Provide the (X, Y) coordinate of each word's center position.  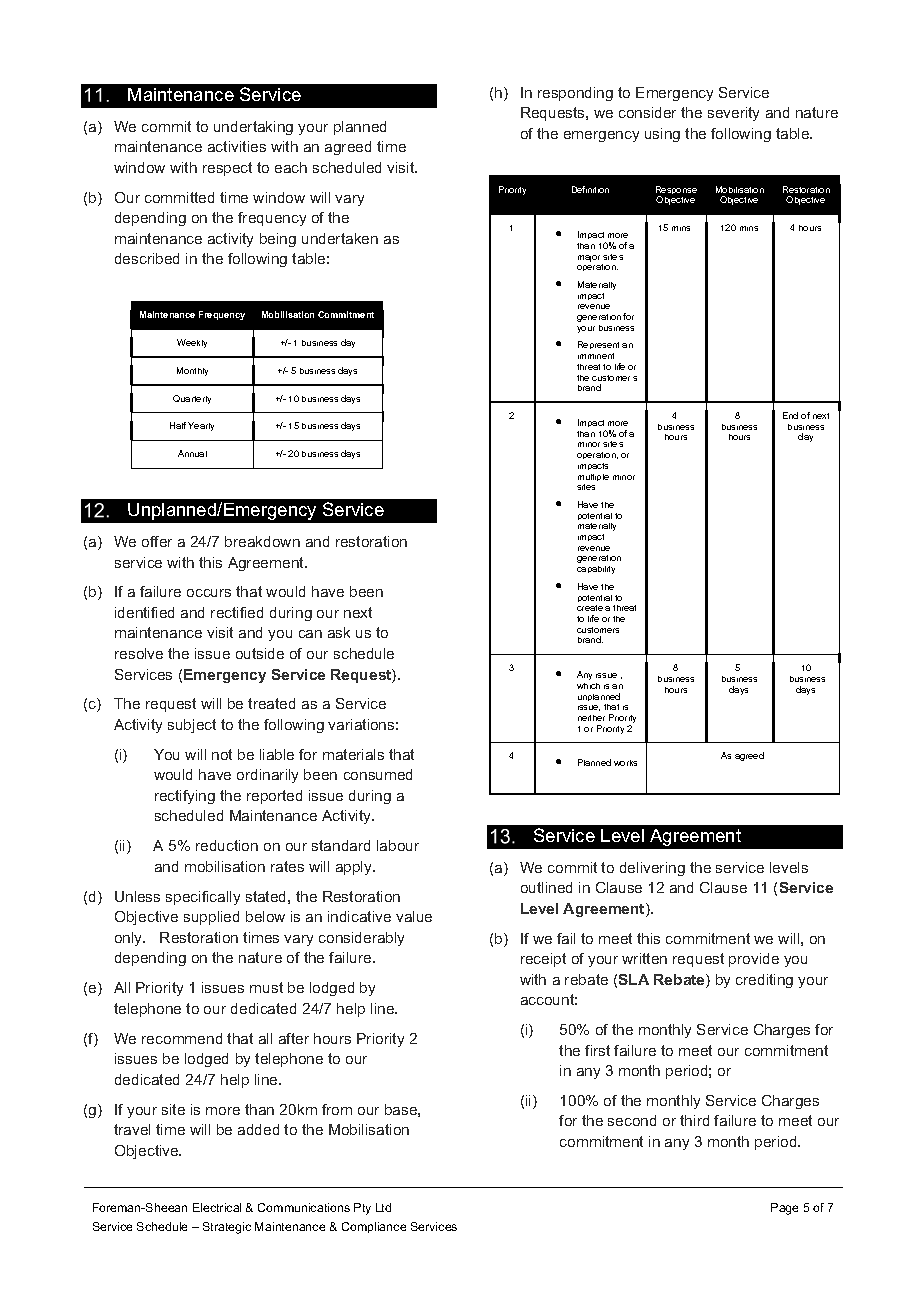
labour (398, 845)
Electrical (217, 1207)
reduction (227, 845)
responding (575, 94)
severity (733, 114)
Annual (192, 453)
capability (596, 570)
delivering (652, 869)
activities (237, 146)
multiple (593, 477)
